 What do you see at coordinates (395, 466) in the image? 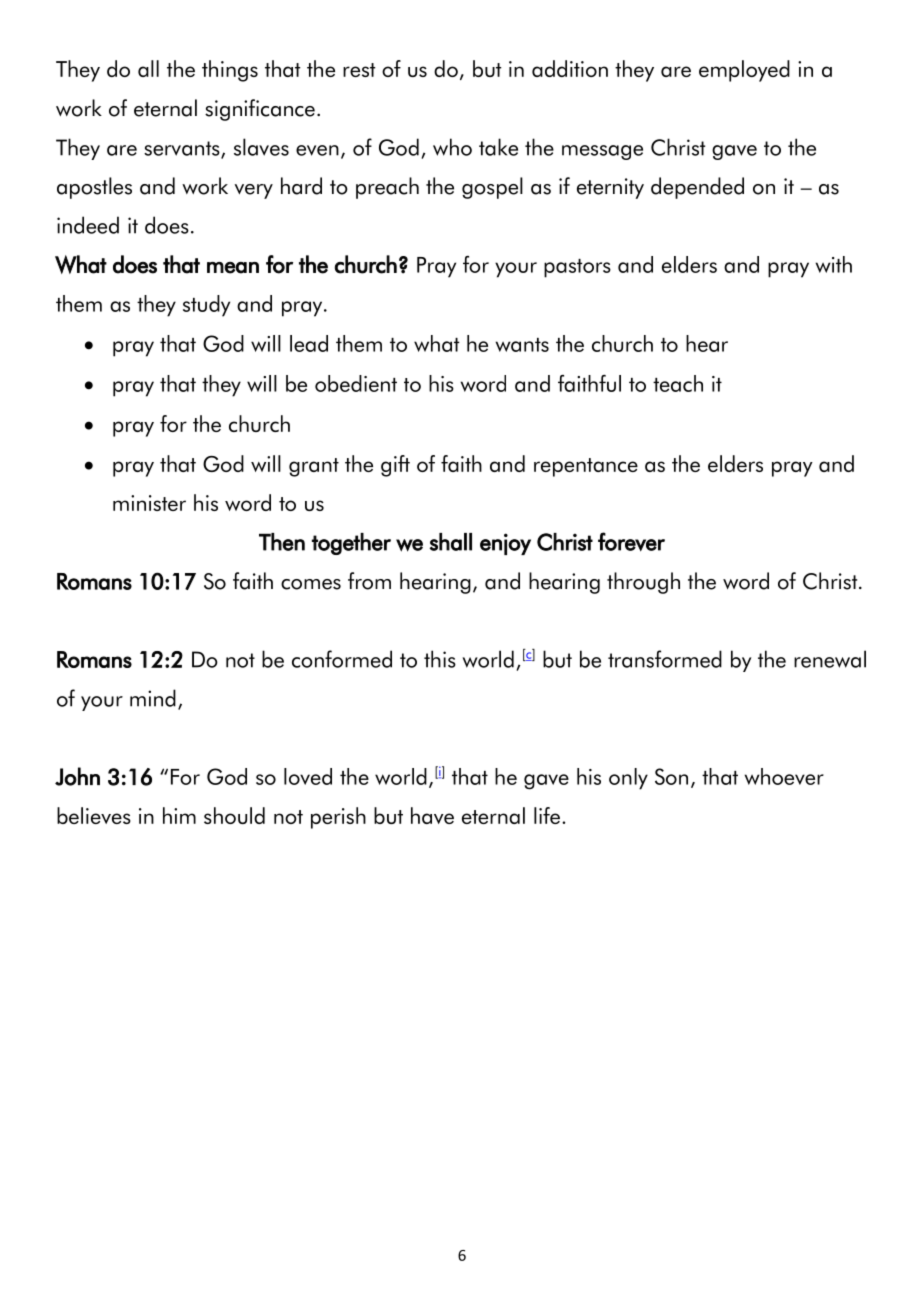
I see `gift` at bounding box center [395, 466].
